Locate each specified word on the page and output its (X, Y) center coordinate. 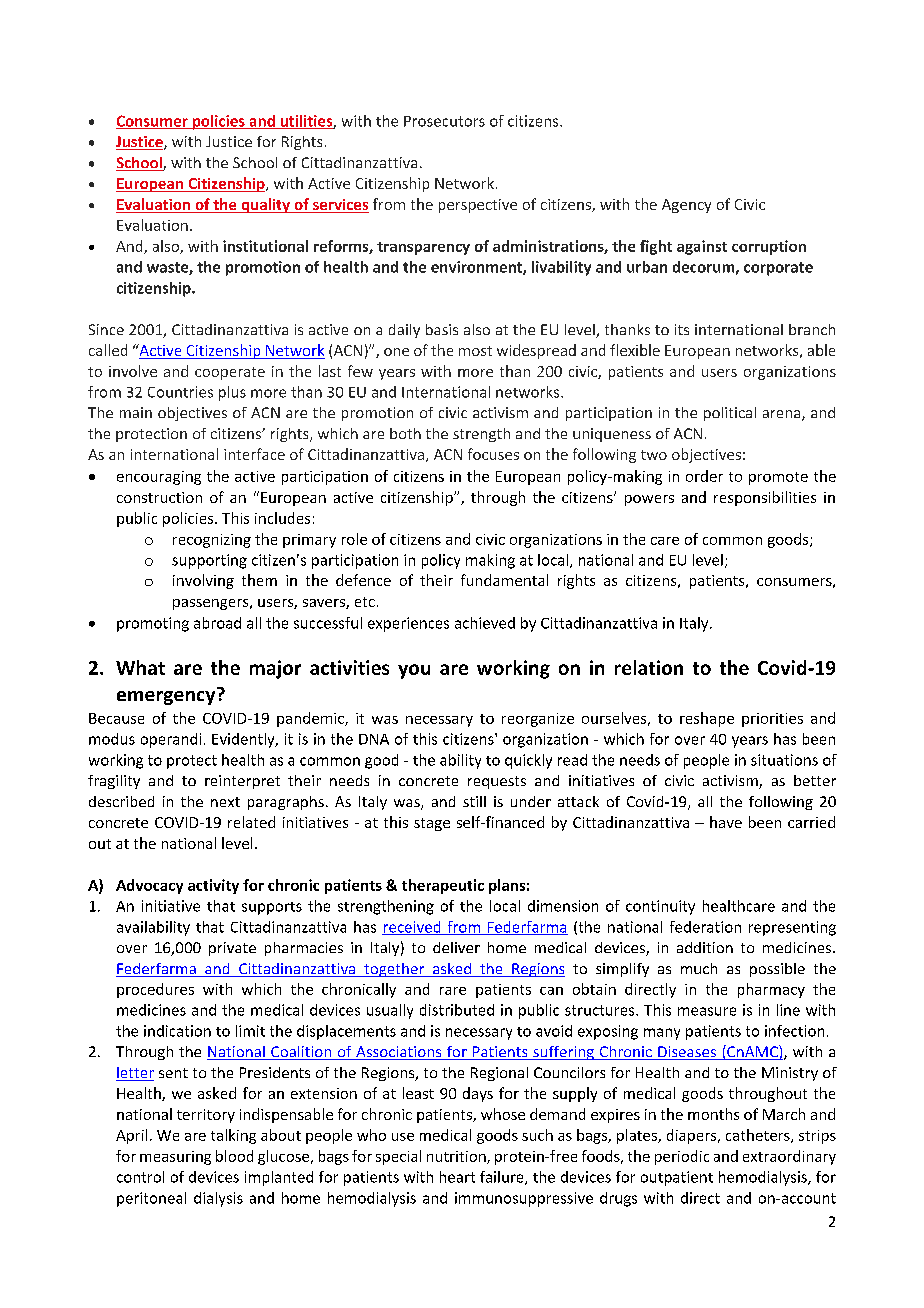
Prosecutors (444, 121)
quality (265, 205)
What (140, 667)
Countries (180, 392)
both (405, 433)
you (414, 671)
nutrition (457, 1157)
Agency (686, 206)
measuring (175, 1158)
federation (705, 927)
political (730, 414)
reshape (707, 719)
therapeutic (443, 886)
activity (213, 886)
